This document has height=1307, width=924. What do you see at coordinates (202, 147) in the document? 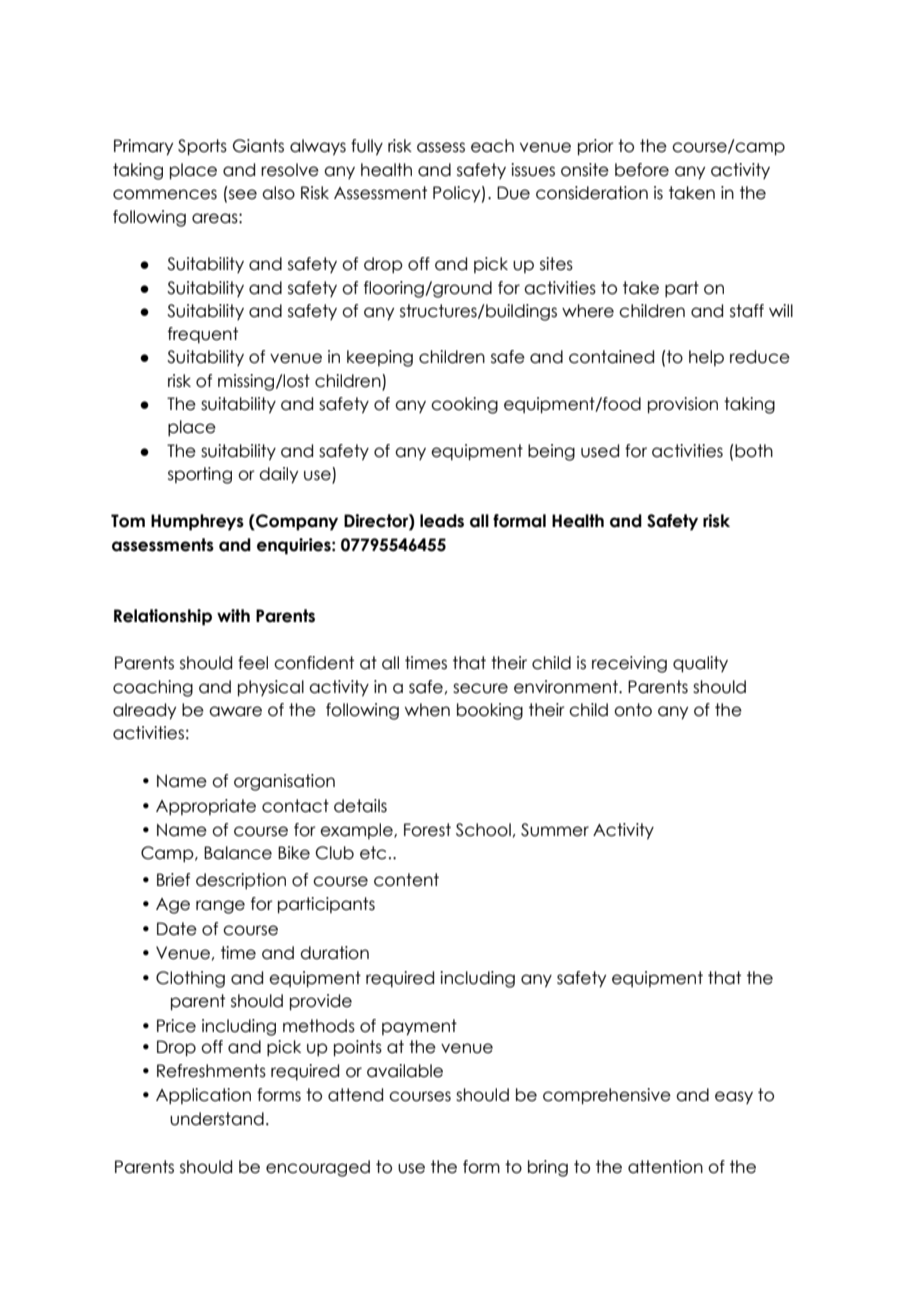
I see `Sports` at bounding box center [202, 147].
